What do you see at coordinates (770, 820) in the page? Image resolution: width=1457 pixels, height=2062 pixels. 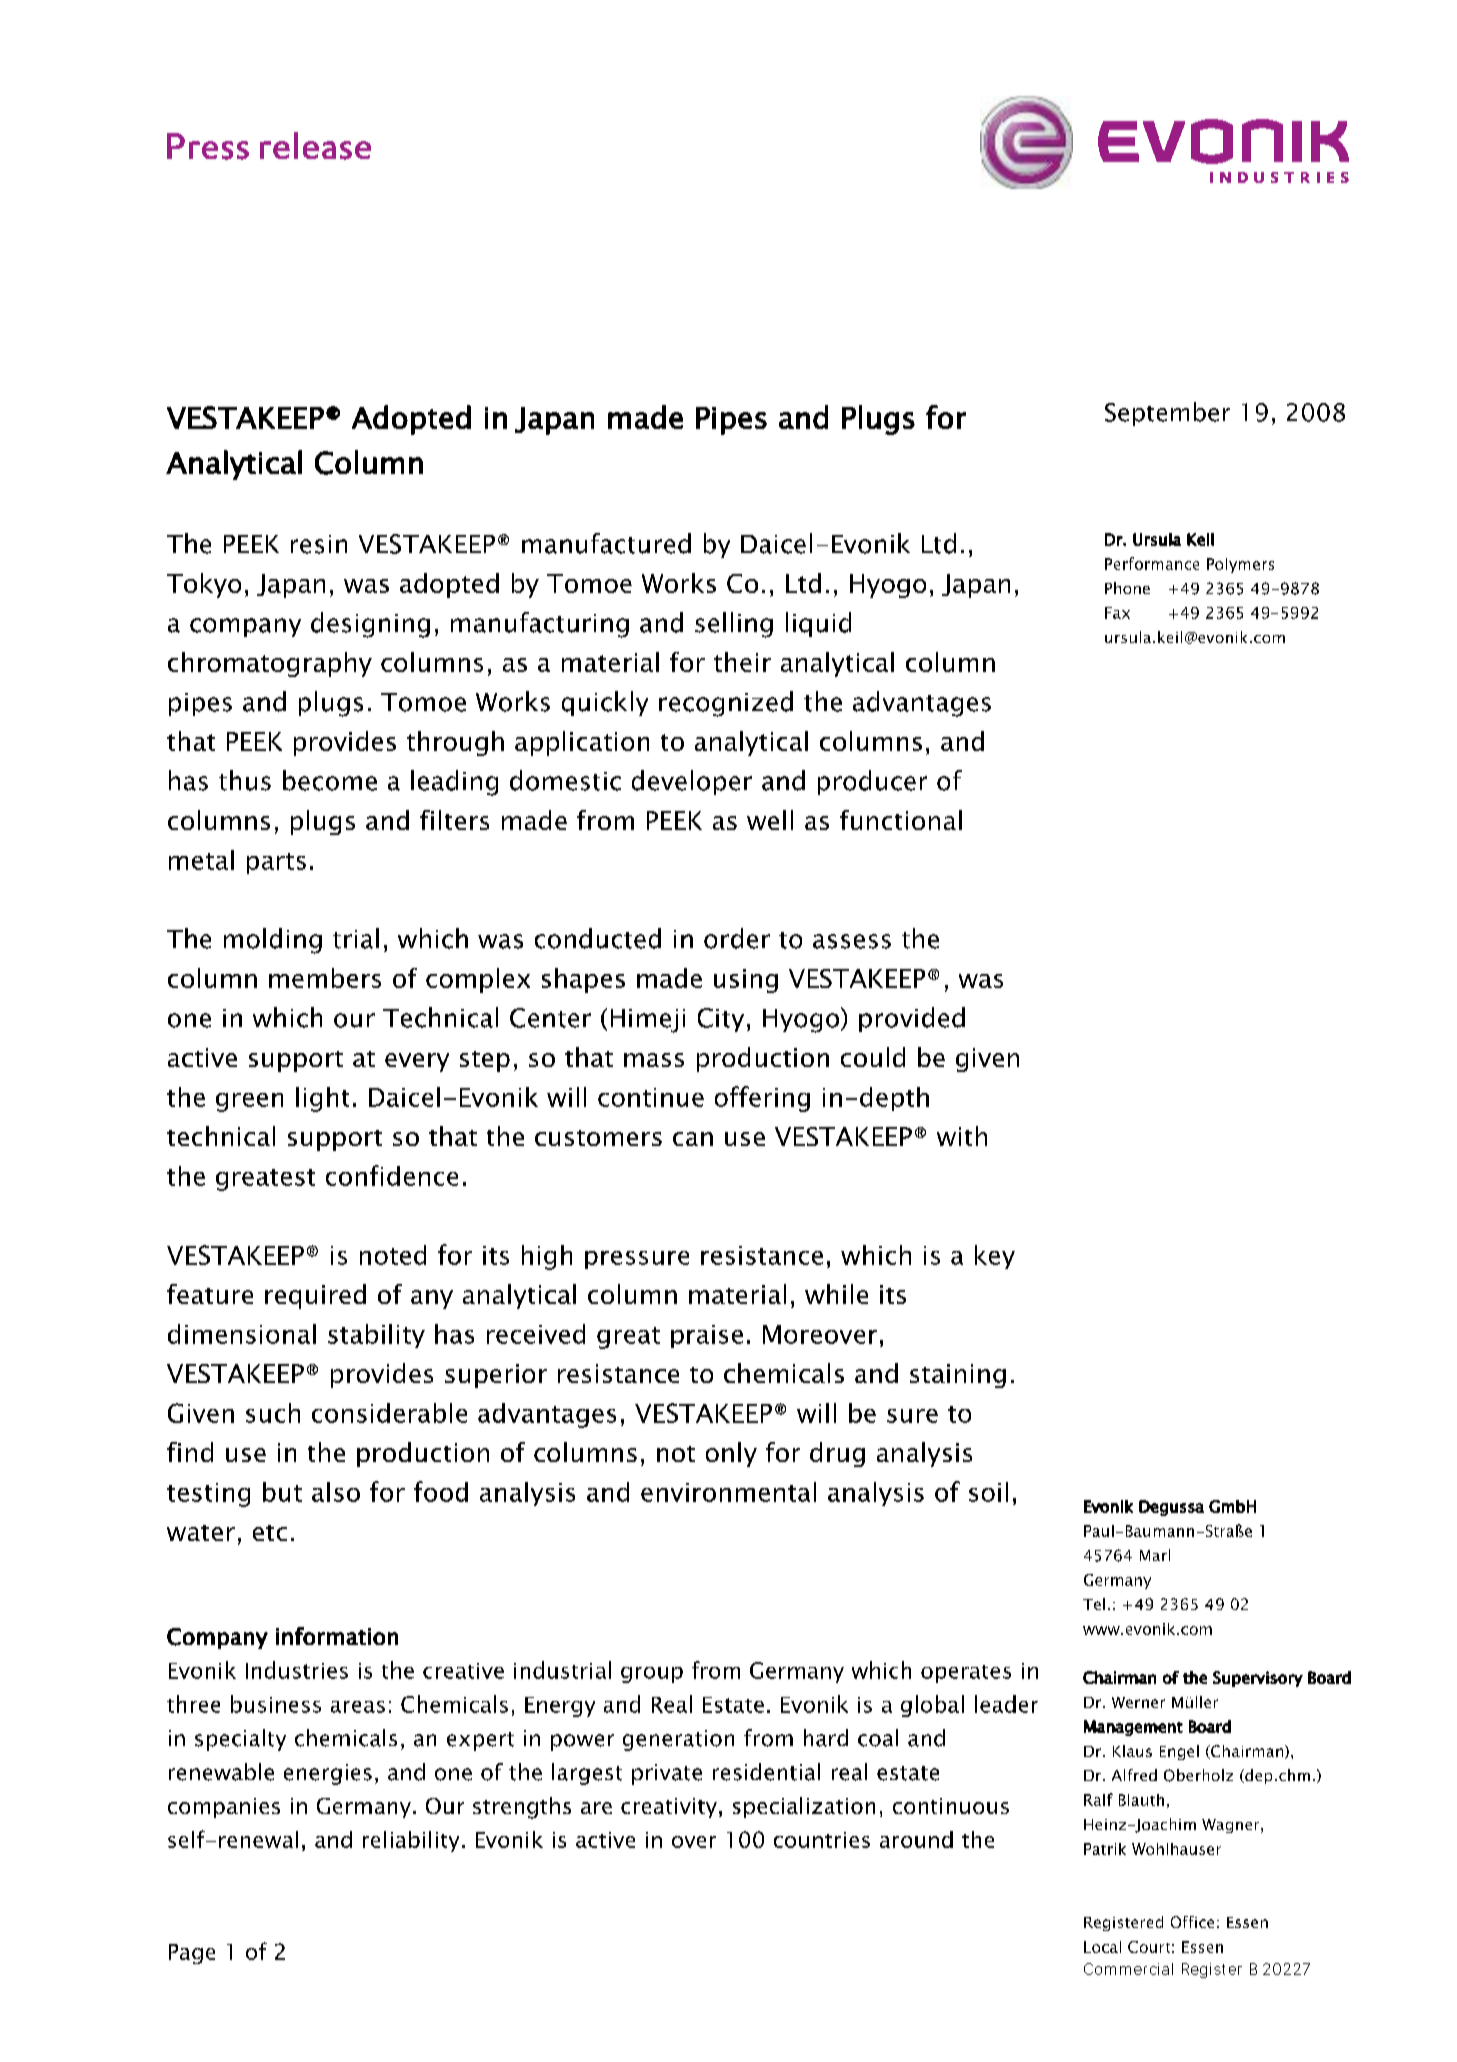 I see `well` at bounding box center [770, 820].
